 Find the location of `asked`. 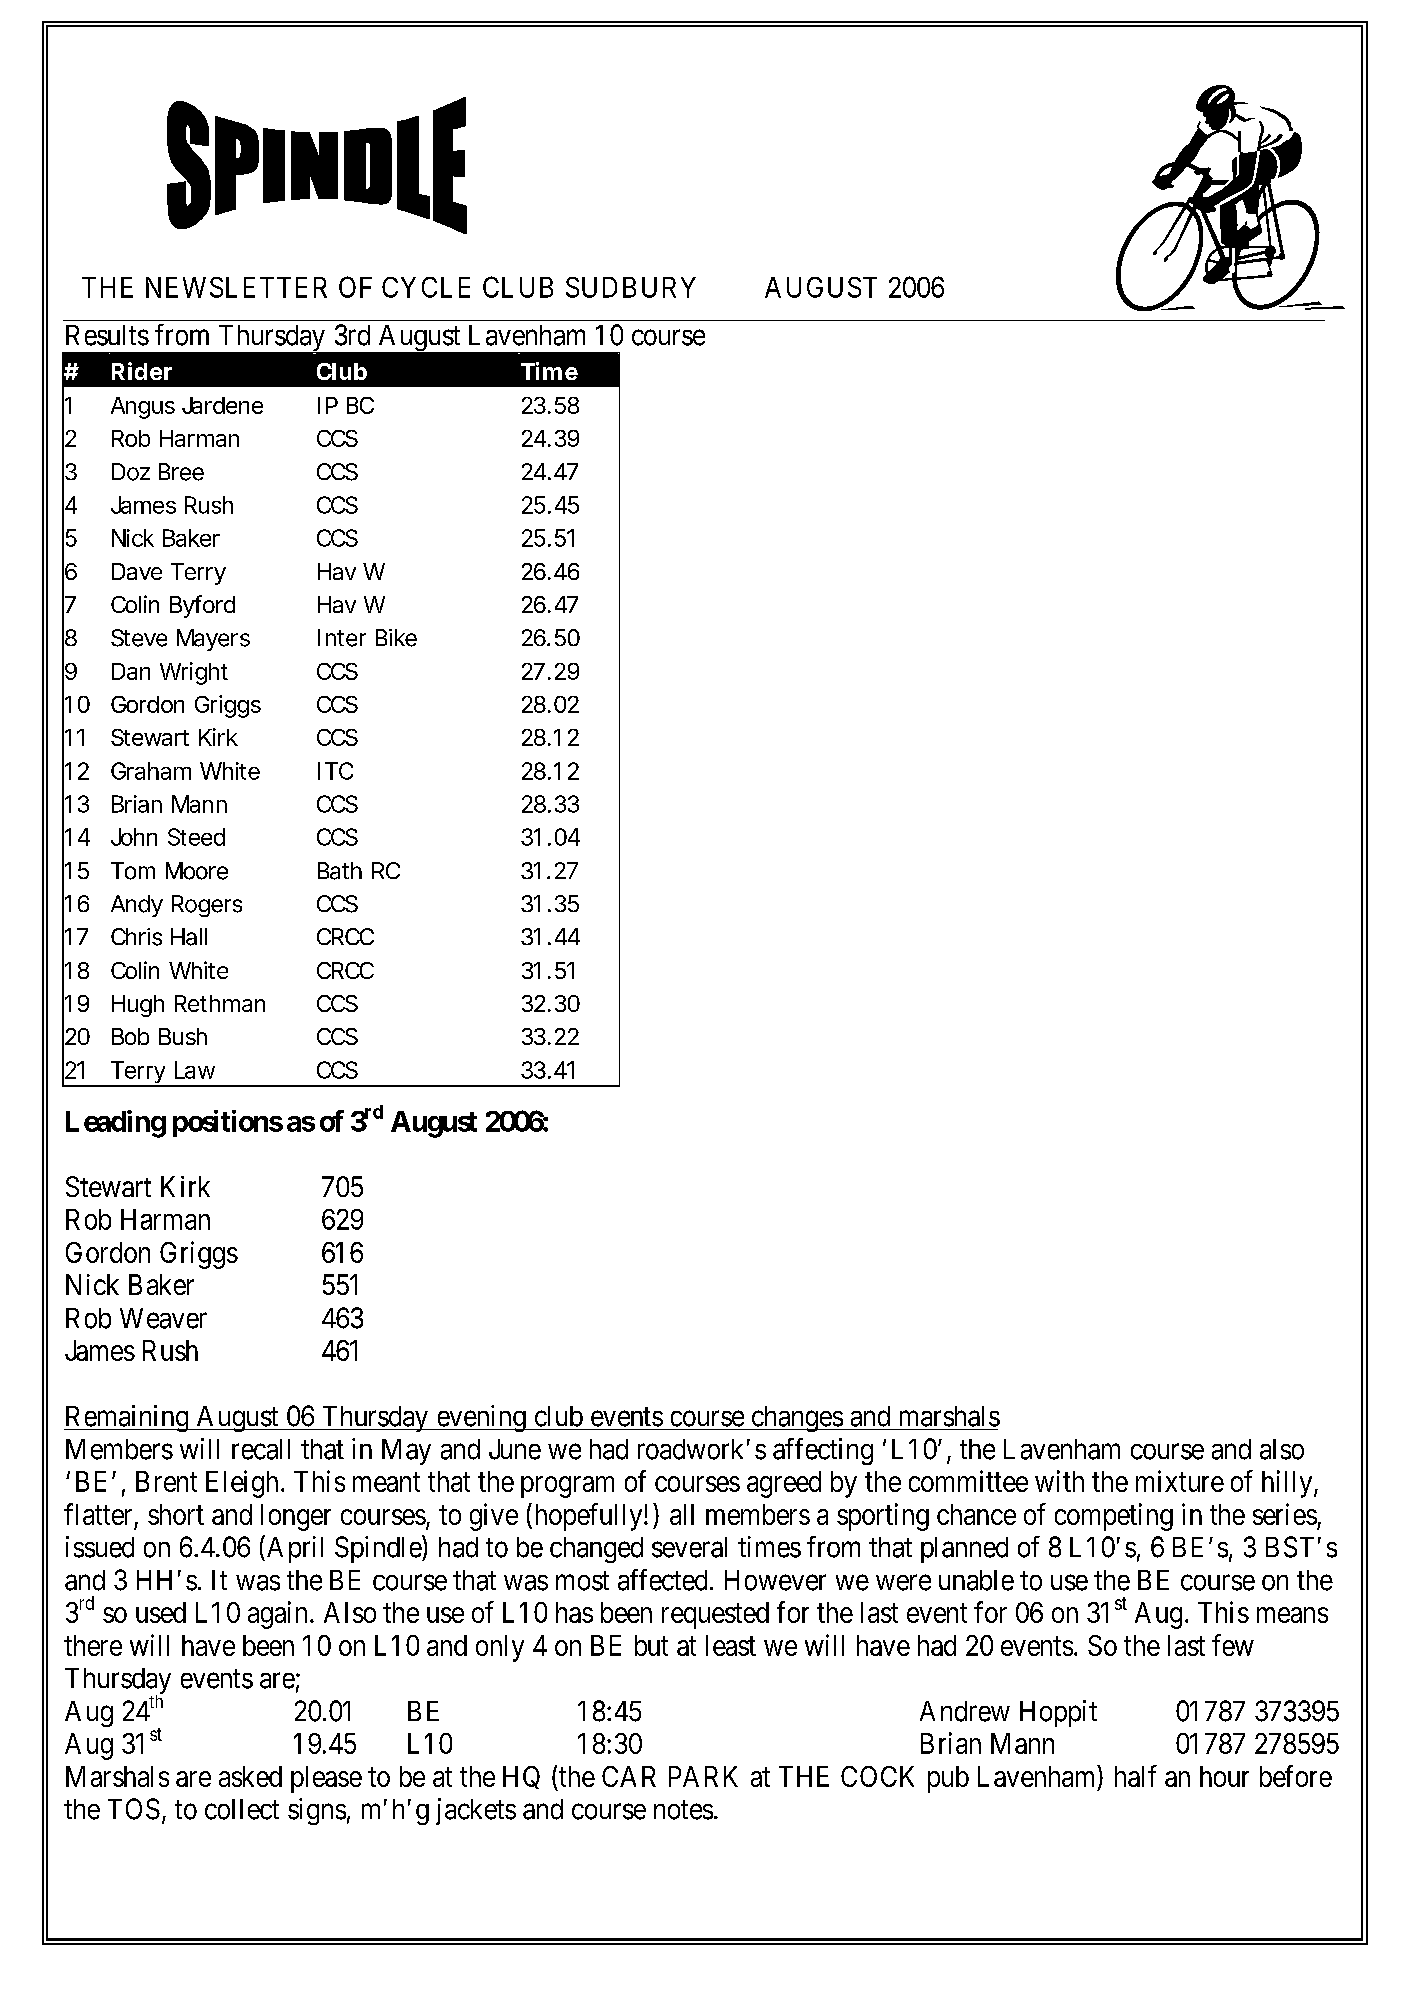

asked is located at coordinates (250, 1776).
